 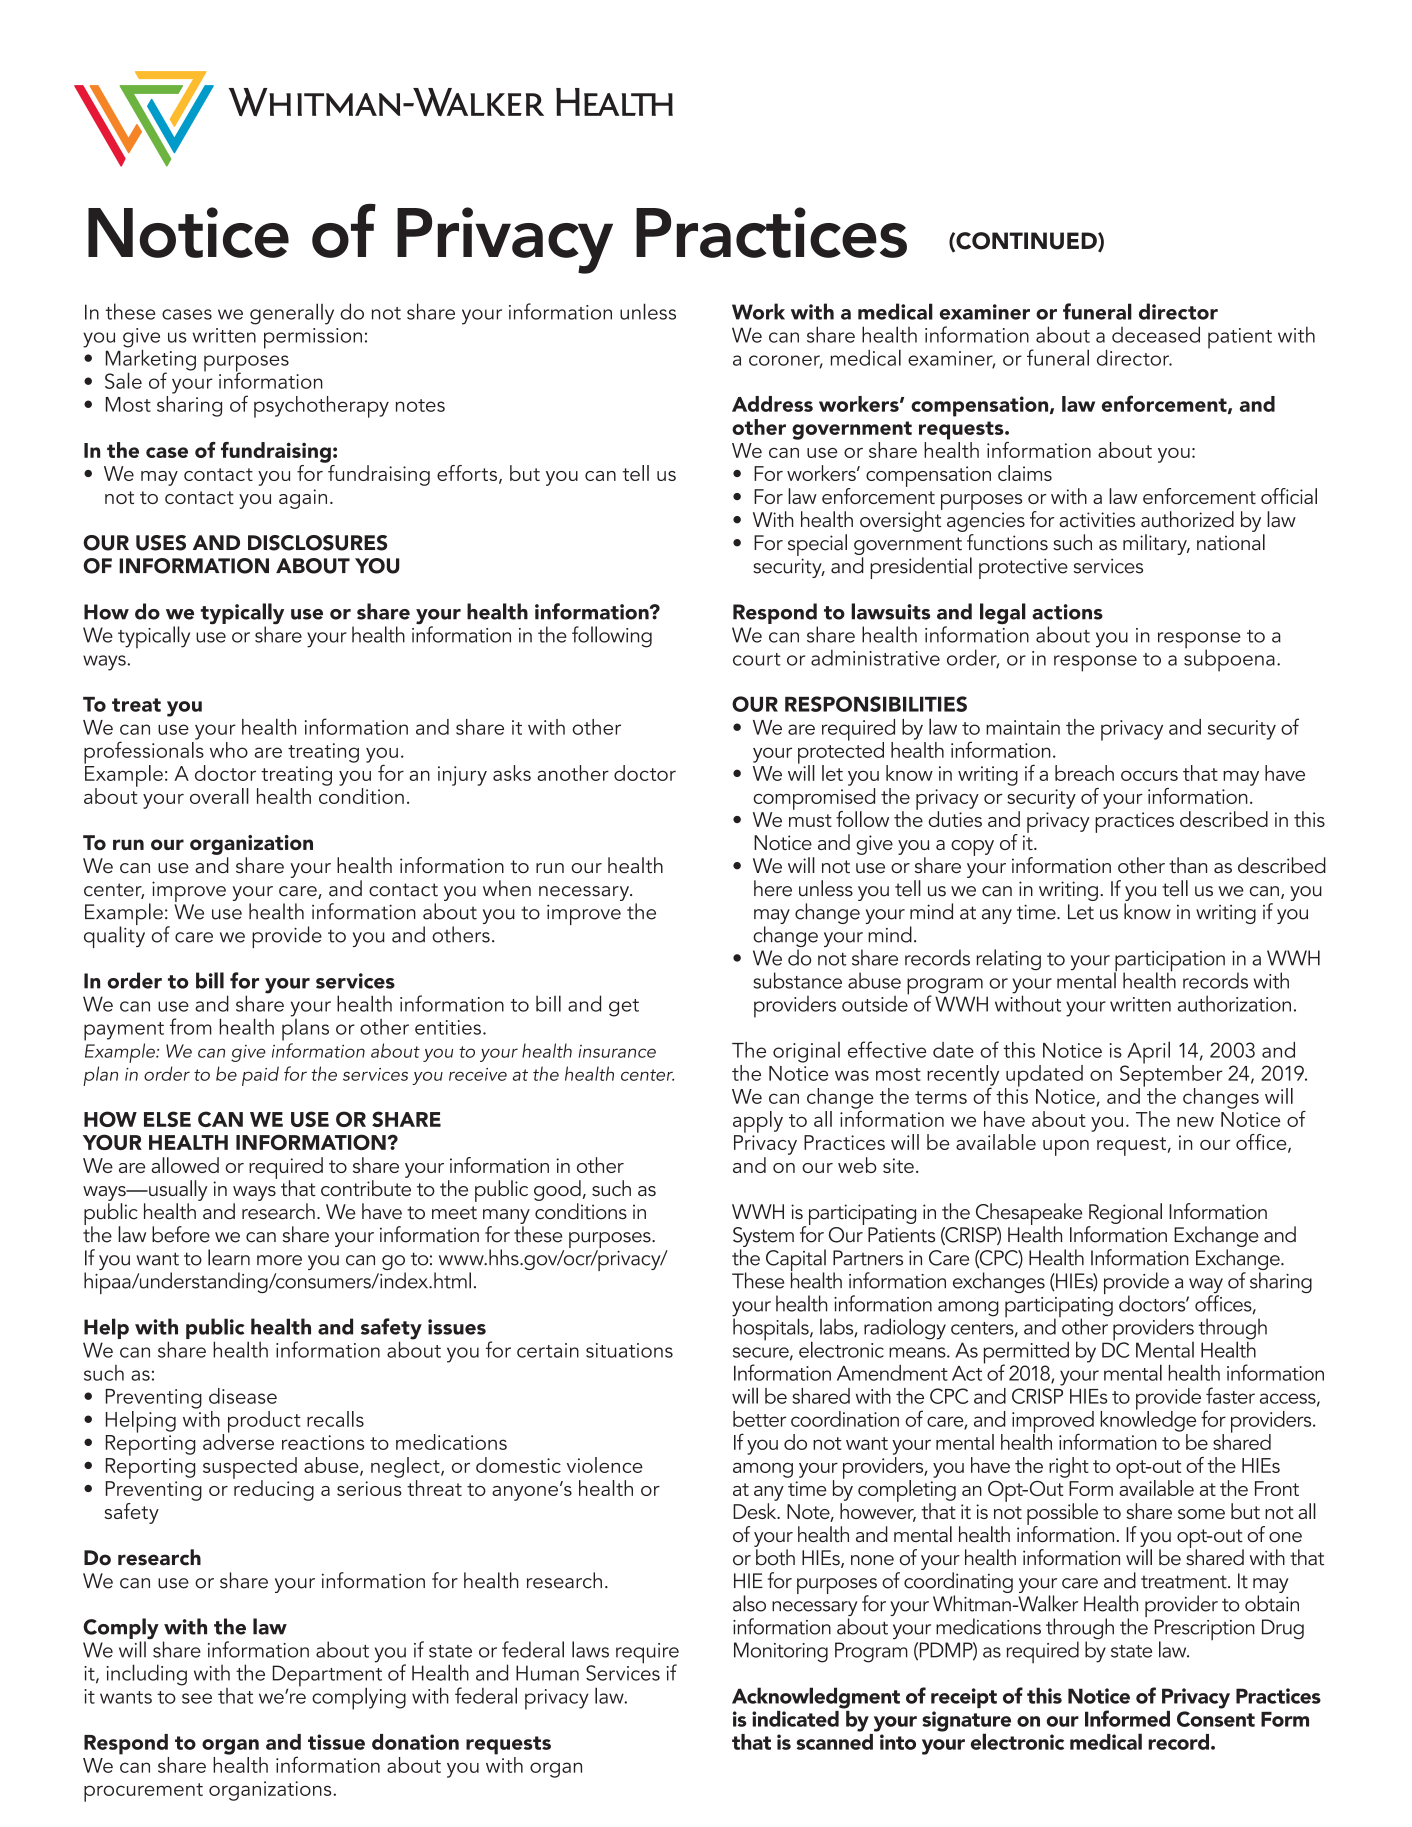 I want to click on tissue, so click(x=336, y=1742).
